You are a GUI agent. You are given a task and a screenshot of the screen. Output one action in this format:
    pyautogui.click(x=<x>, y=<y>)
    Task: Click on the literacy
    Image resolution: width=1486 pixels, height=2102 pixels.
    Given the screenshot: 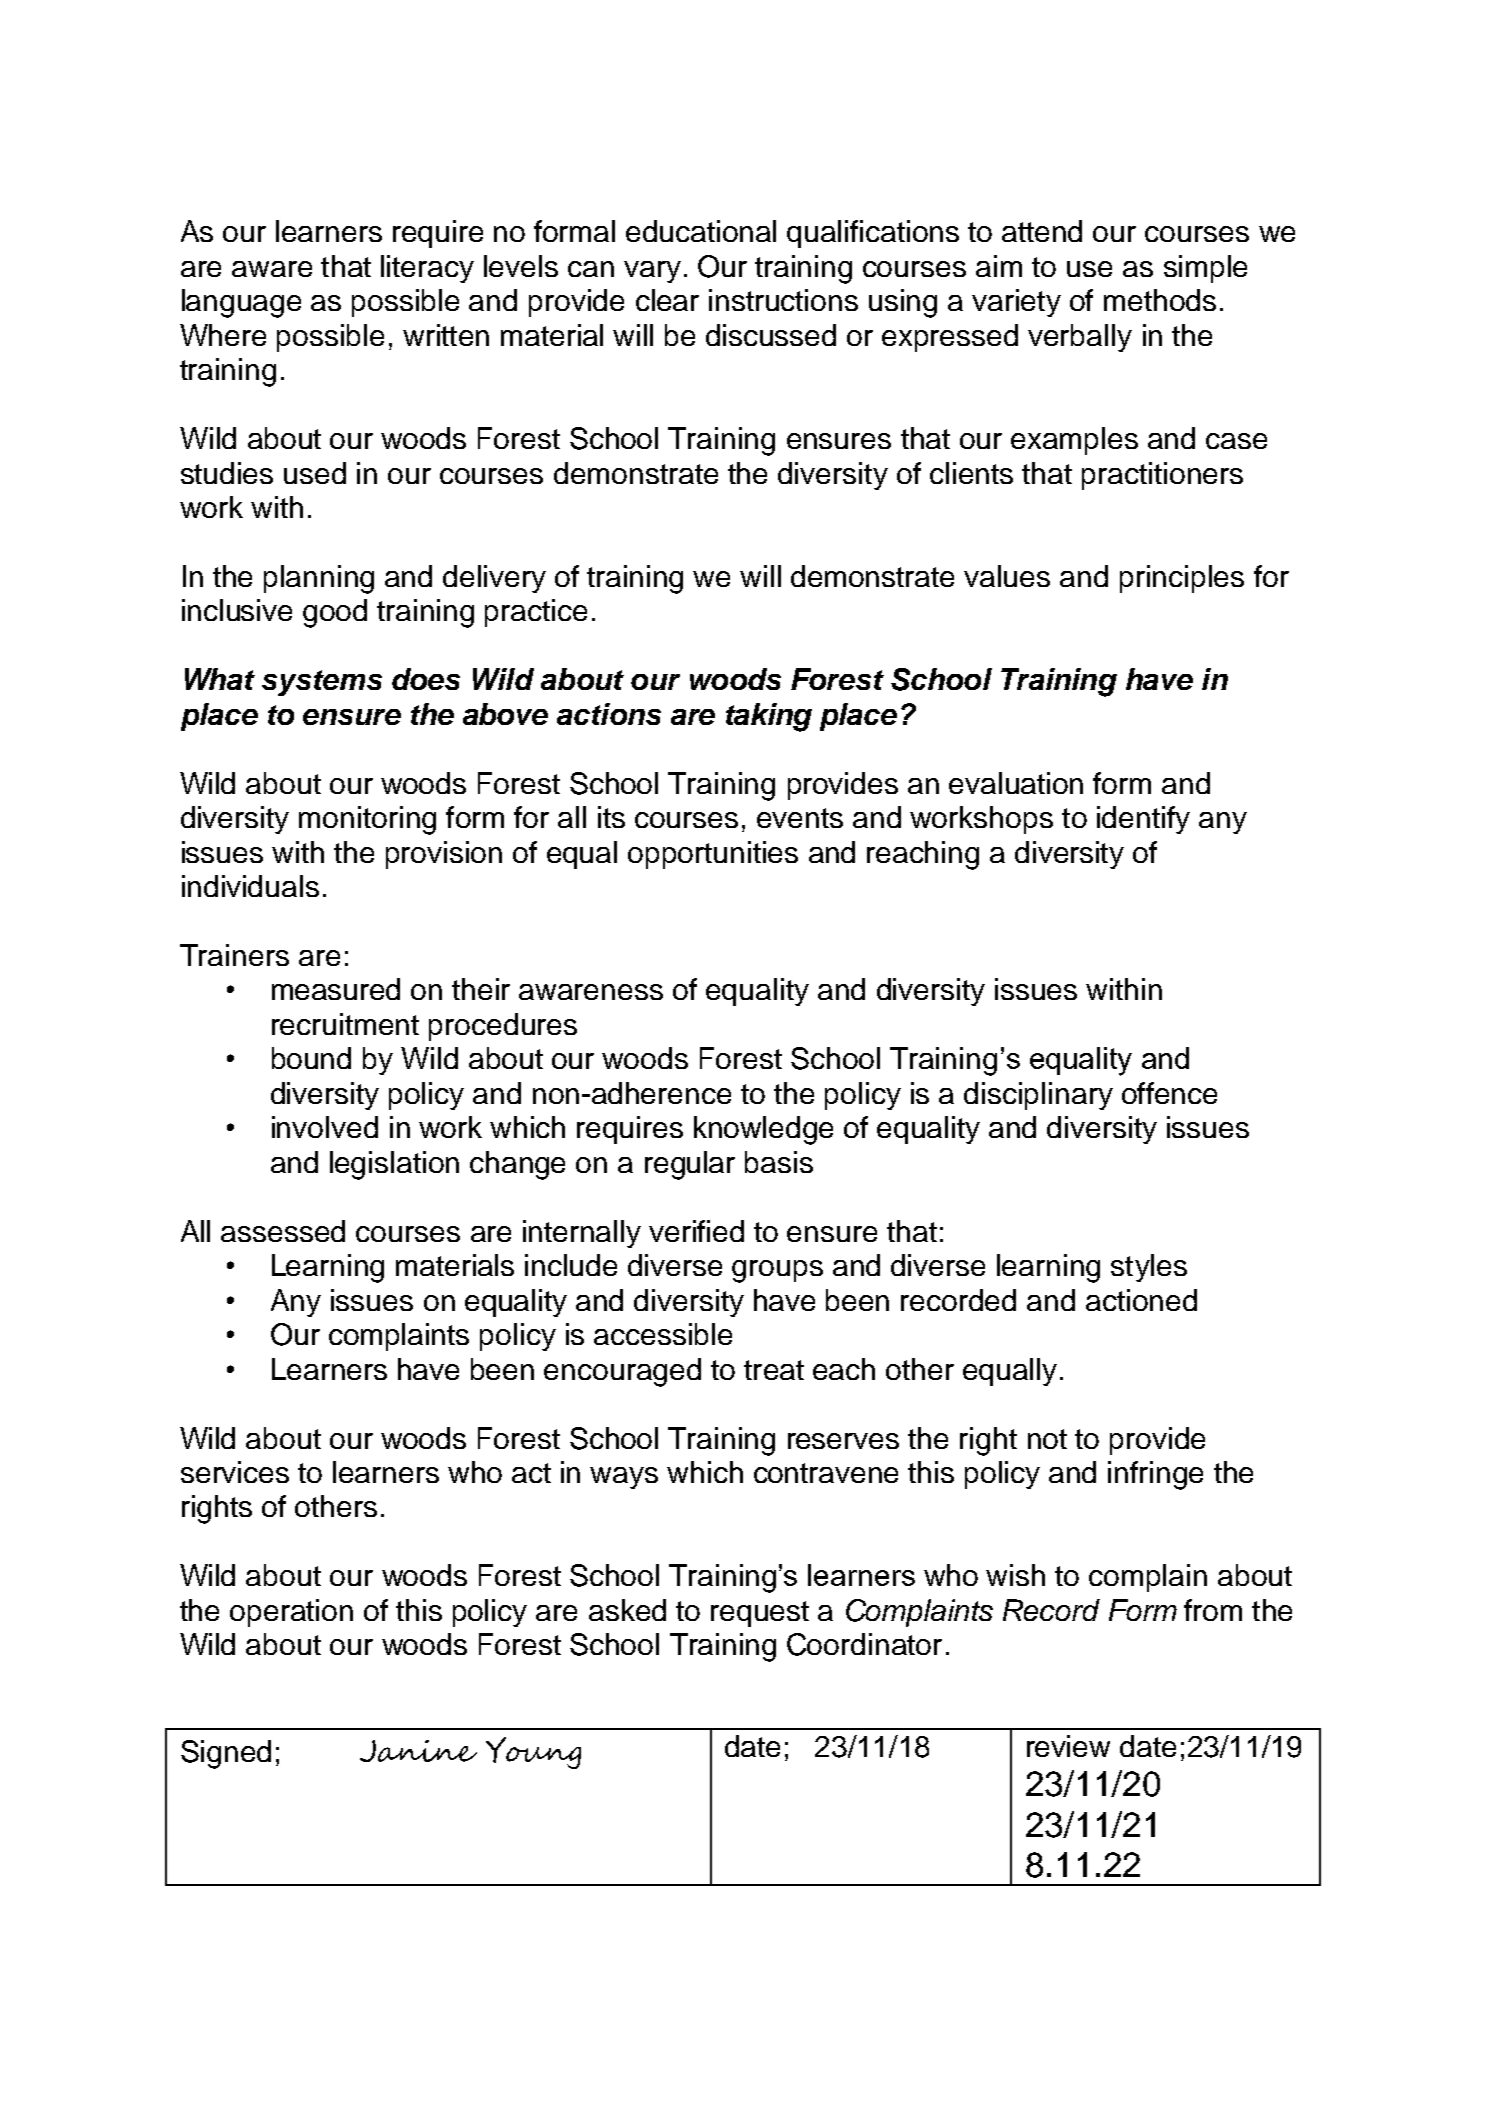 What is the action you would take?
    pyautogui.click(x=427, y=269)
